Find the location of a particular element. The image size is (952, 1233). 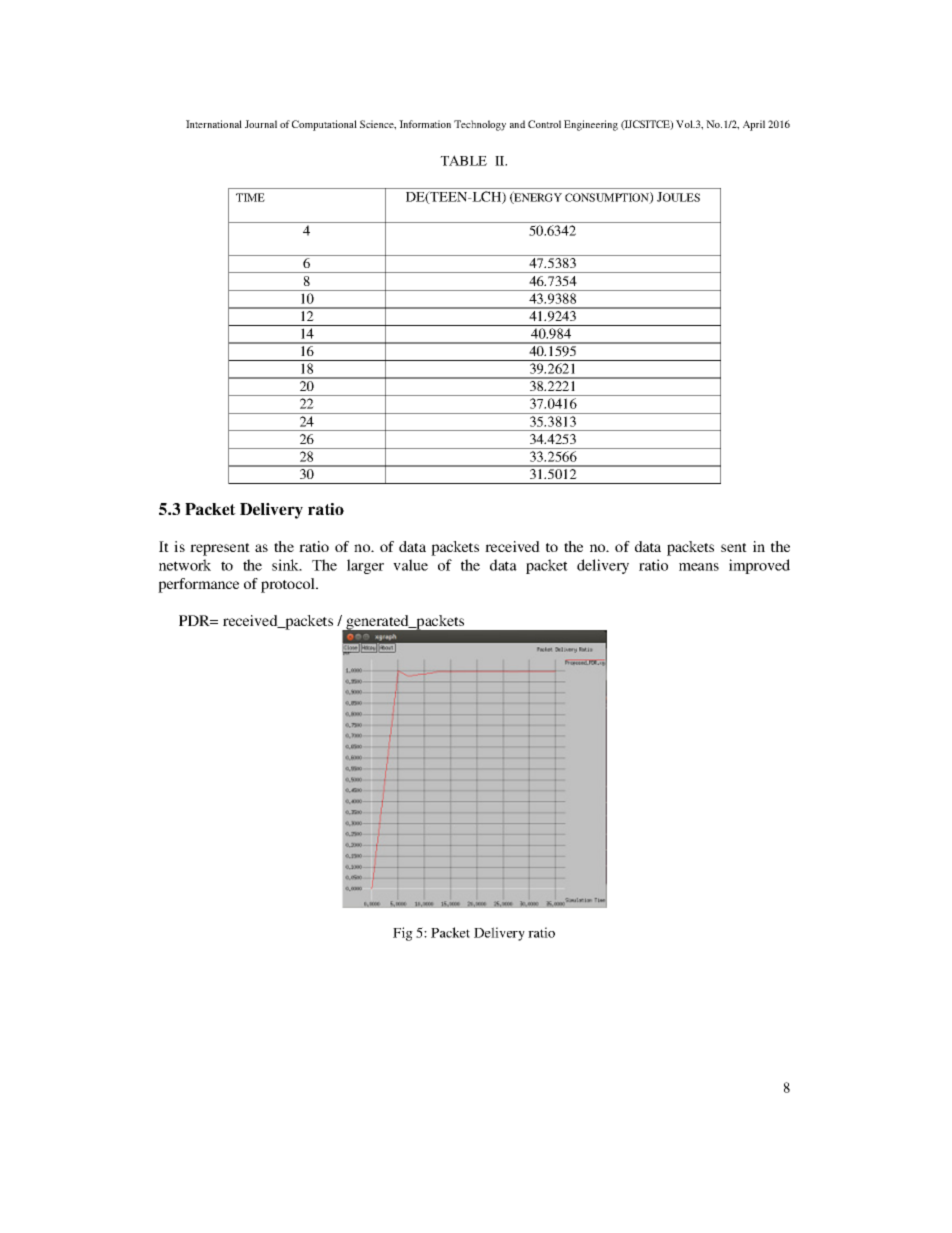

Fig is located at coordinates (403, 934).
